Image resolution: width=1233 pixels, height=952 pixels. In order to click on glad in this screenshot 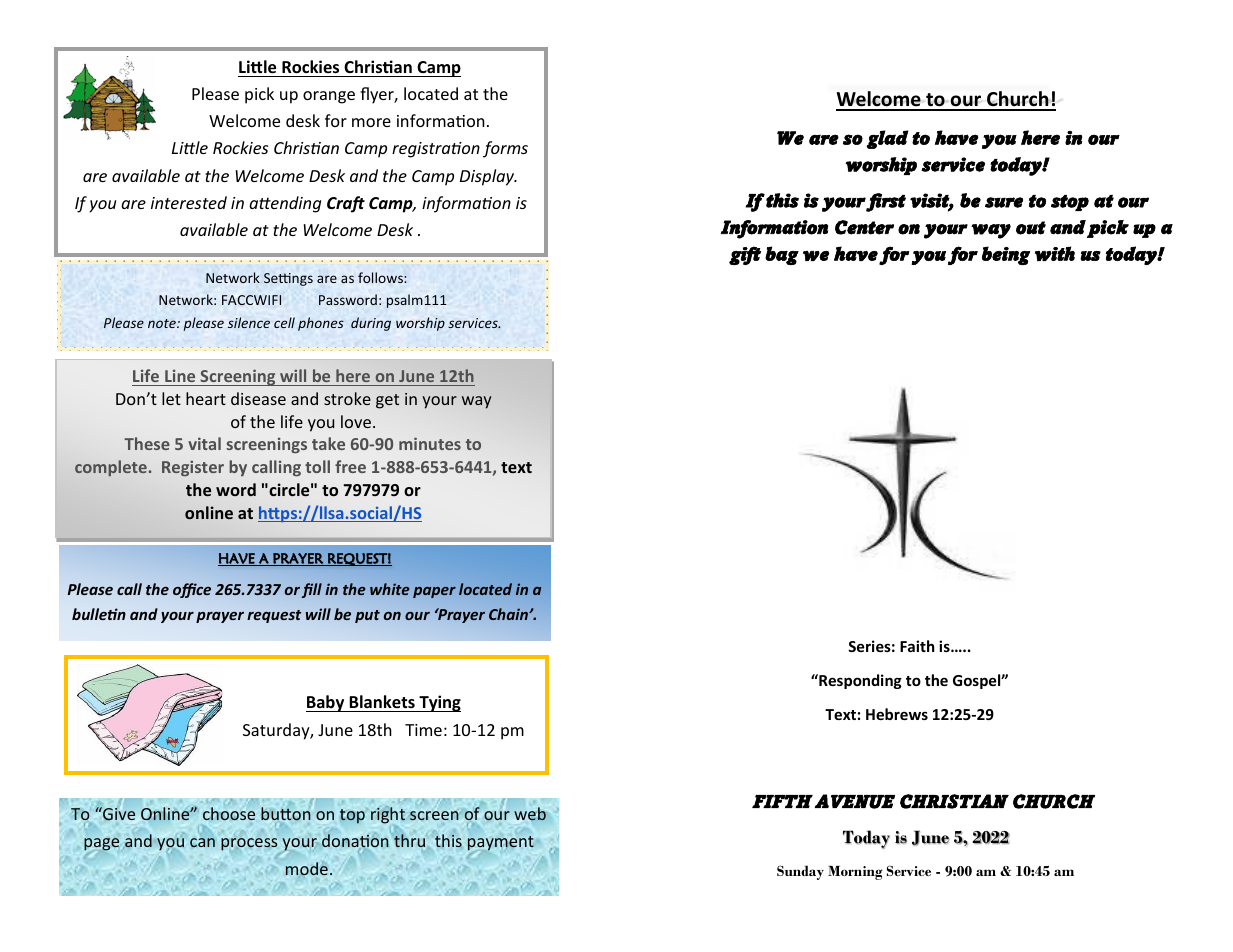, I will do `click(887, 139)`.
